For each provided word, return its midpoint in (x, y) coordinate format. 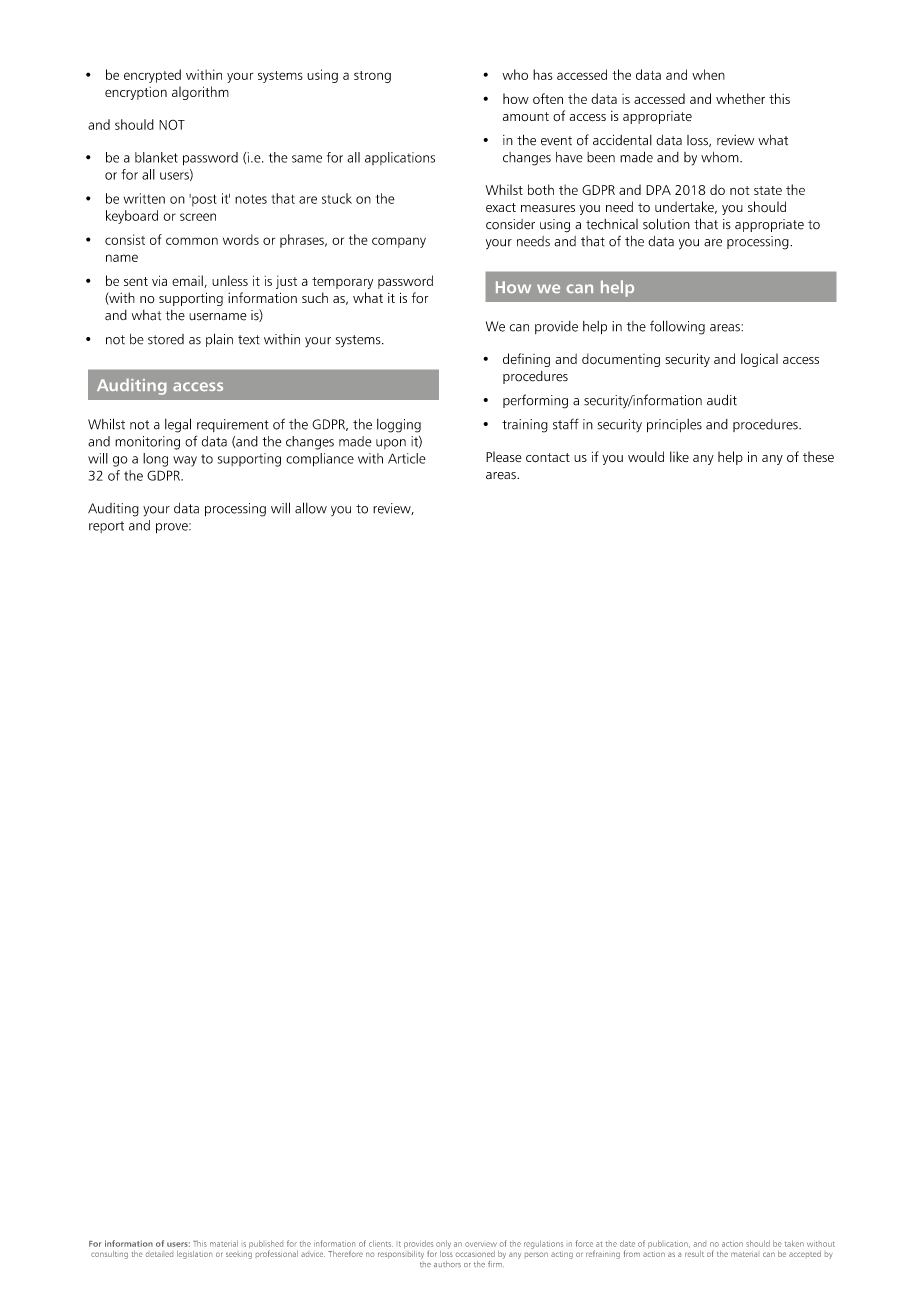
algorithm (200, 93)
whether (740, 98)
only (443, 1244)
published (266, 1245)
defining (526, 360)
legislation (194, 1255)
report (106, 527)
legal (178, 425)
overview (481, 1244)
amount (526, 116)
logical (759, 360)
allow (311, 508)
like (679, 456)
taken (794, 1243)
